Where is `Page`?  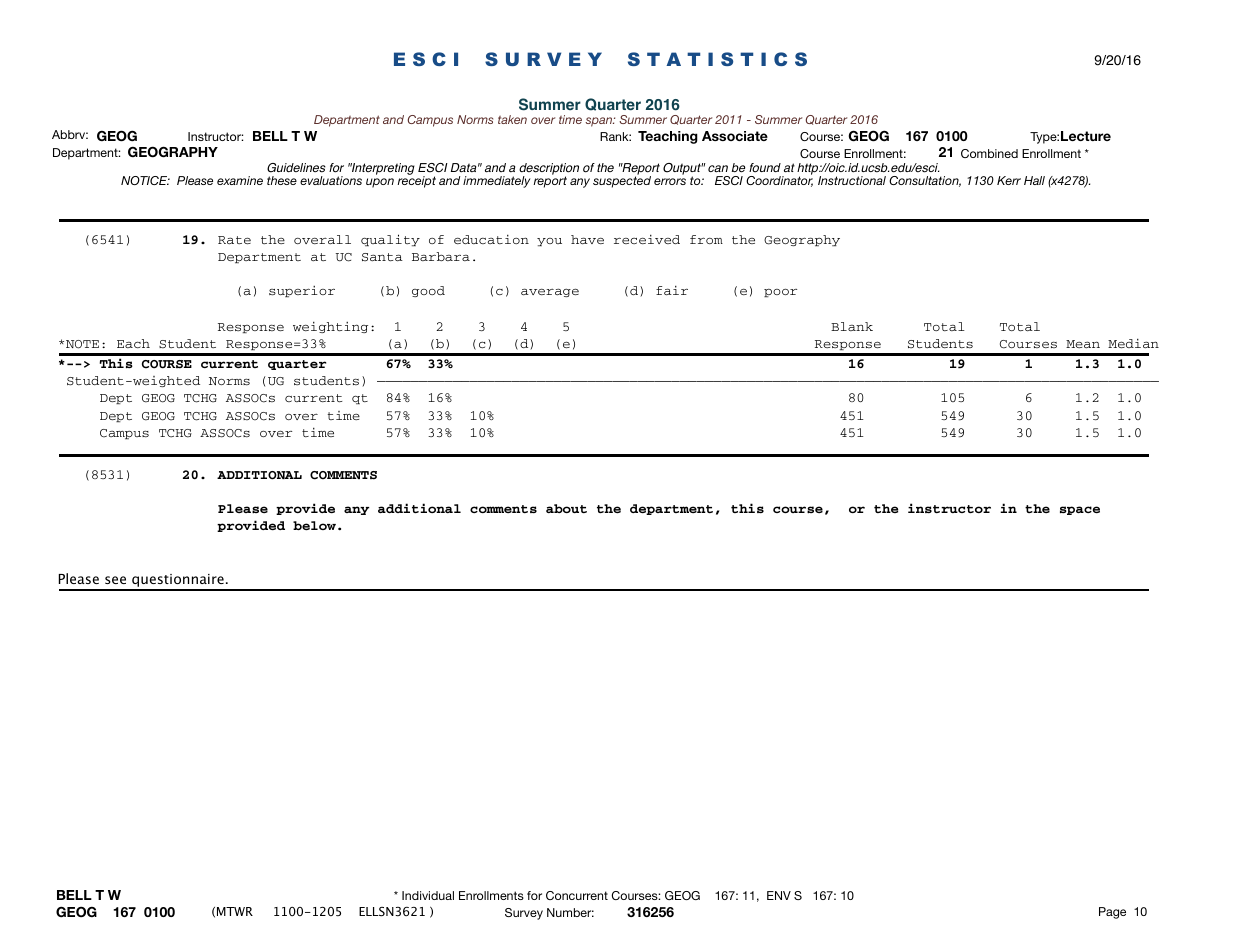
Page is located at coordinates (1112, 913).
